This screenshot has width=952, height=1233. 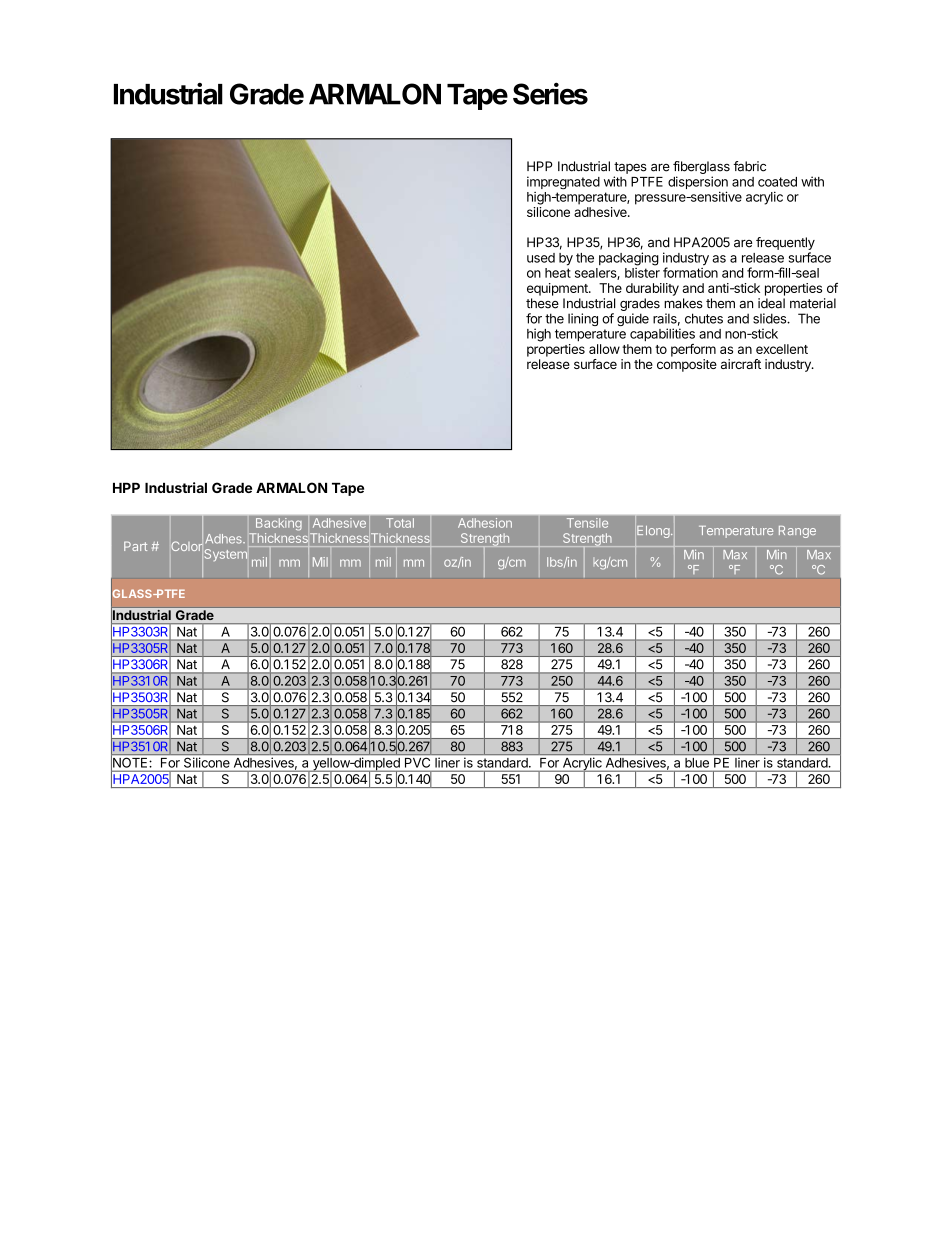 I want to click on Total, so click(x=400, y=523).
